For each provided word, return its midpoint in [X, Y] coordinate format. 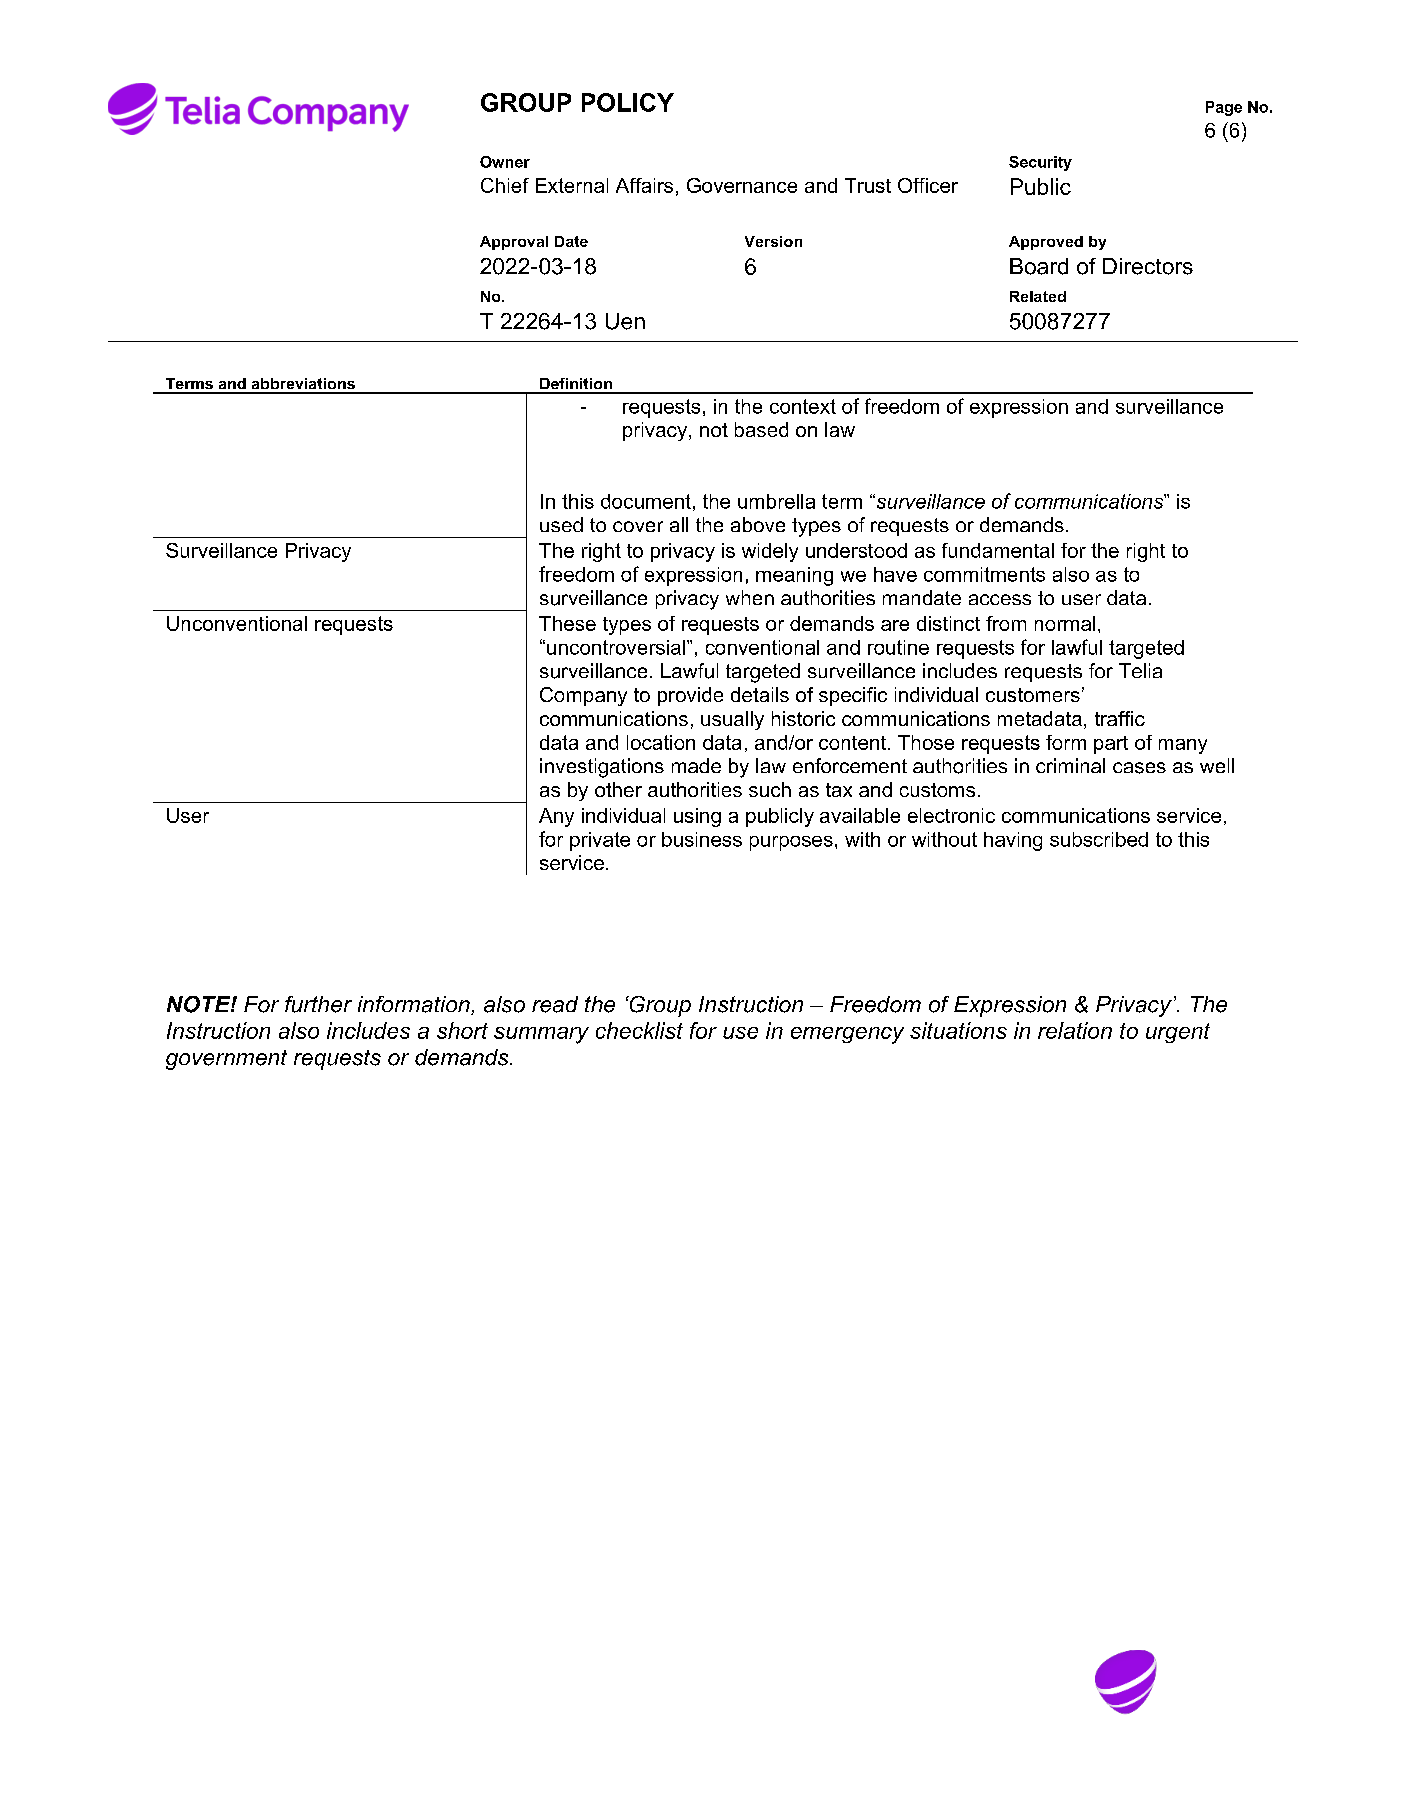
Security [1040, 163]
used [561, 524]
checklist [639, 1030]
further [318, 1004]
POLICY [628, 102]
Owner [505, 162]
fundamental [998, 550]
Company [583, 696]
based [761, 429]
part [1111, 745]
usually [732, 720]
